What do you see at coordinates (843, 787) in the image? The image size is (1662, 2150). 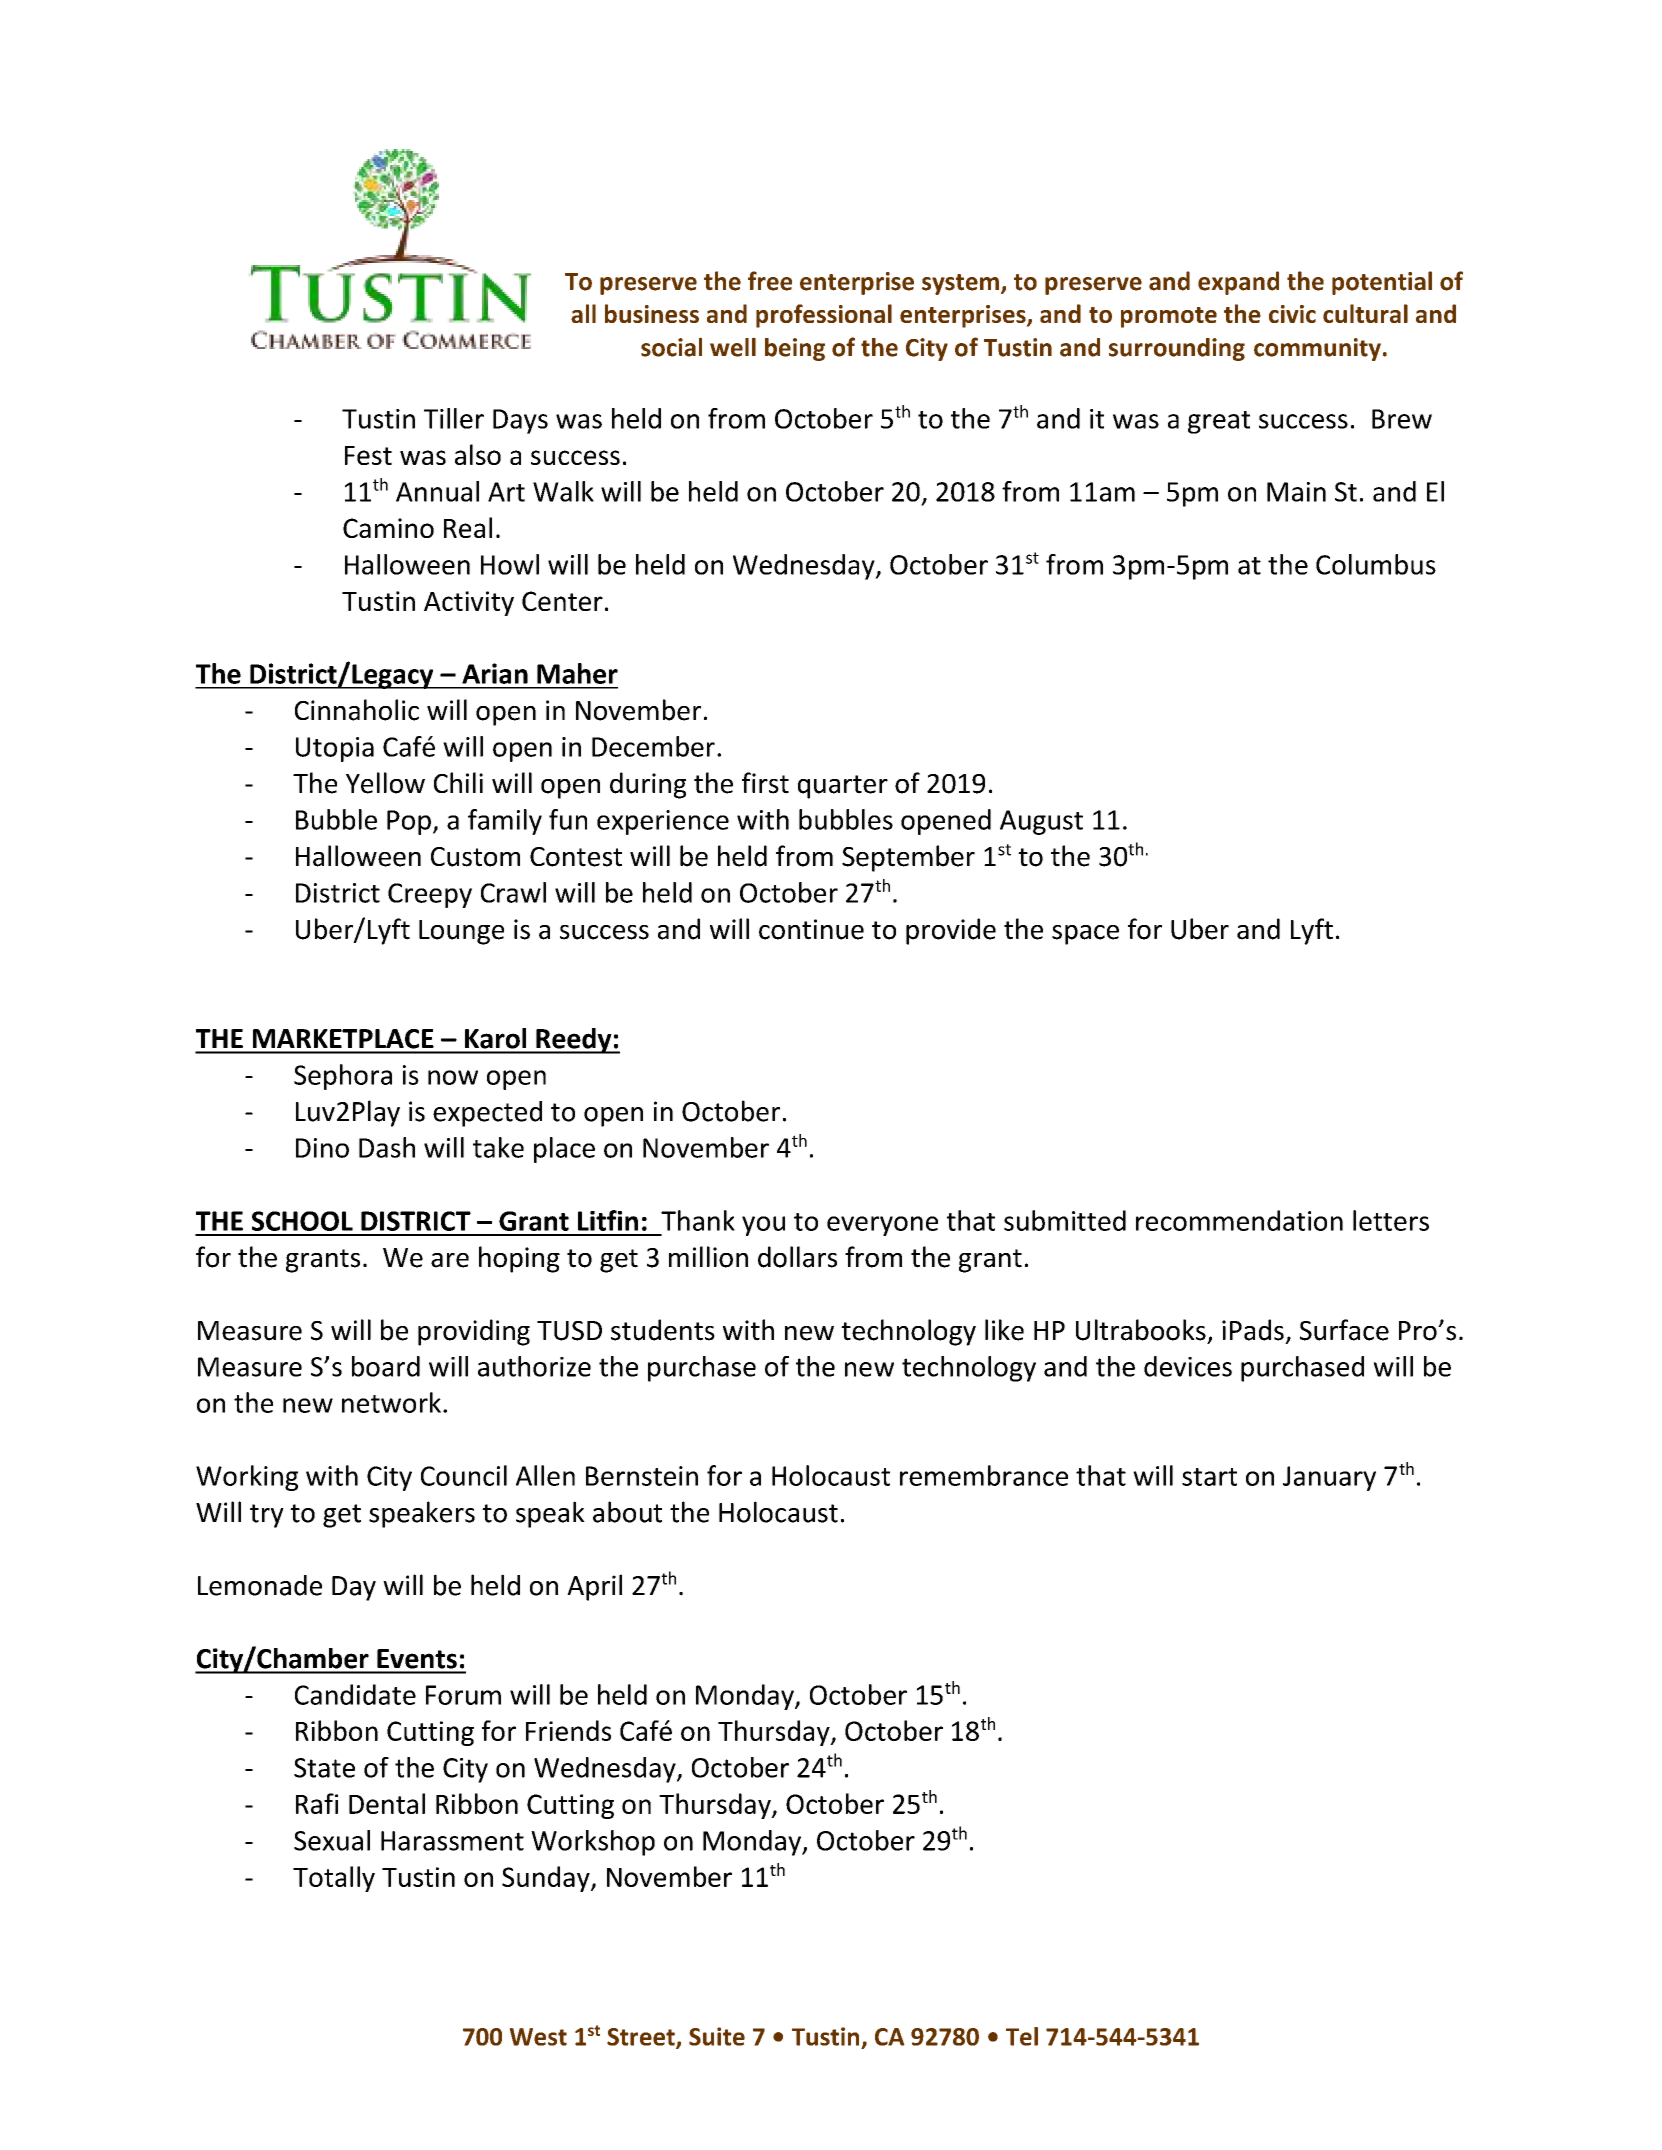 I see `quarter` at bounding box center [843, 787].
